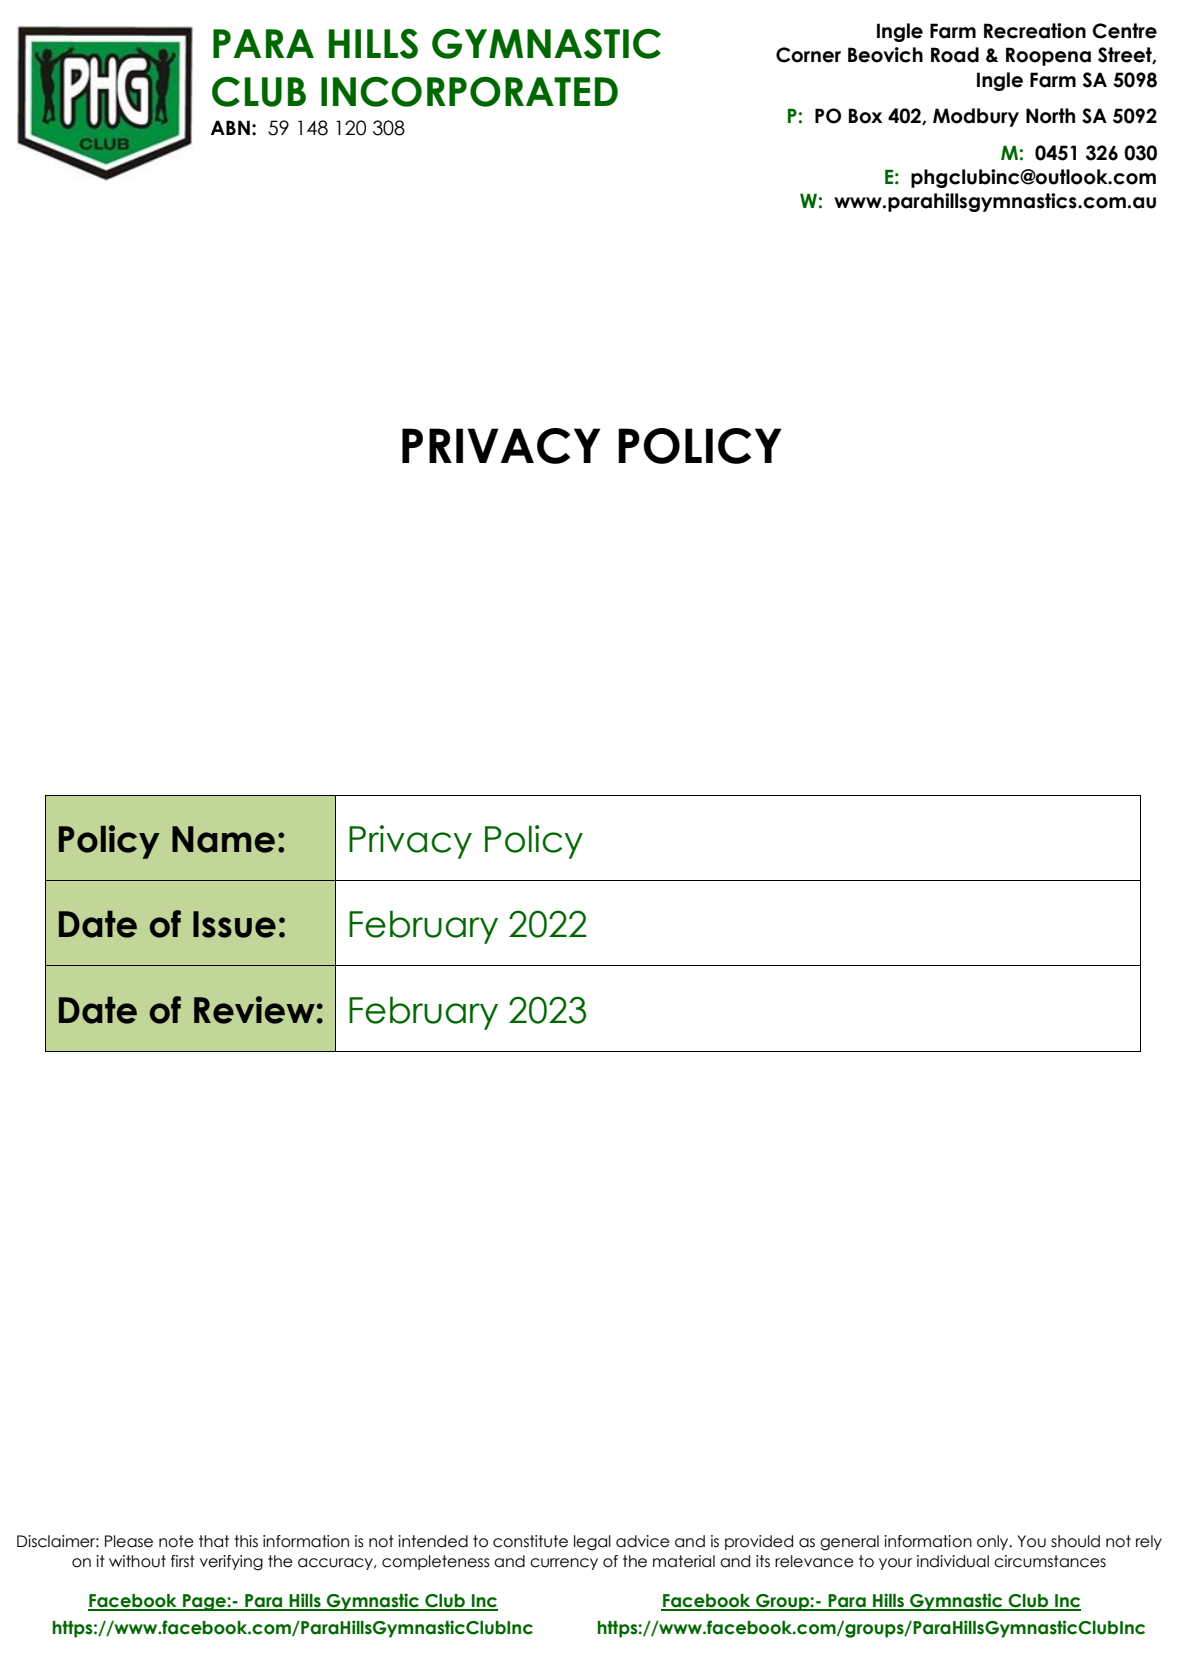 The height and width of the document is (1672, 1182). Describe the element at coordinates (223, 839) in the document. I see `Name` at that location.
